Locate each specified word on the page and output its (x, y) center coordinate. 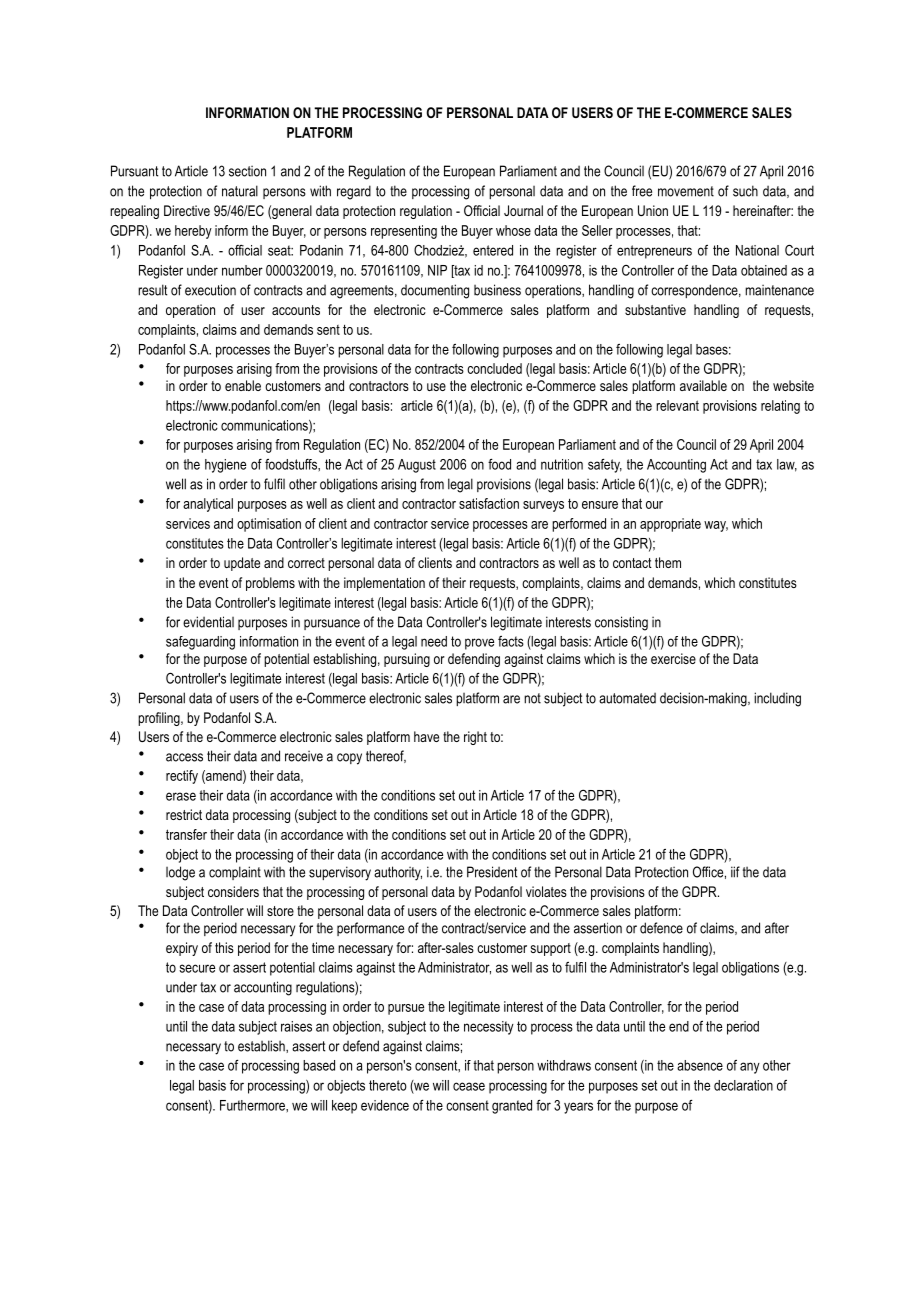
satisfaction (489, 503)
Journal (523, 210)
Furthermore (253, 1105)
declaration (743, 1085)
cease (469, 1086)
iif (735, 872)
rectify (182, 777)
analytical (208, 505)
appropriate (670, 525)
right (475, 738)
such (745, 191)
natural (240, 191)
